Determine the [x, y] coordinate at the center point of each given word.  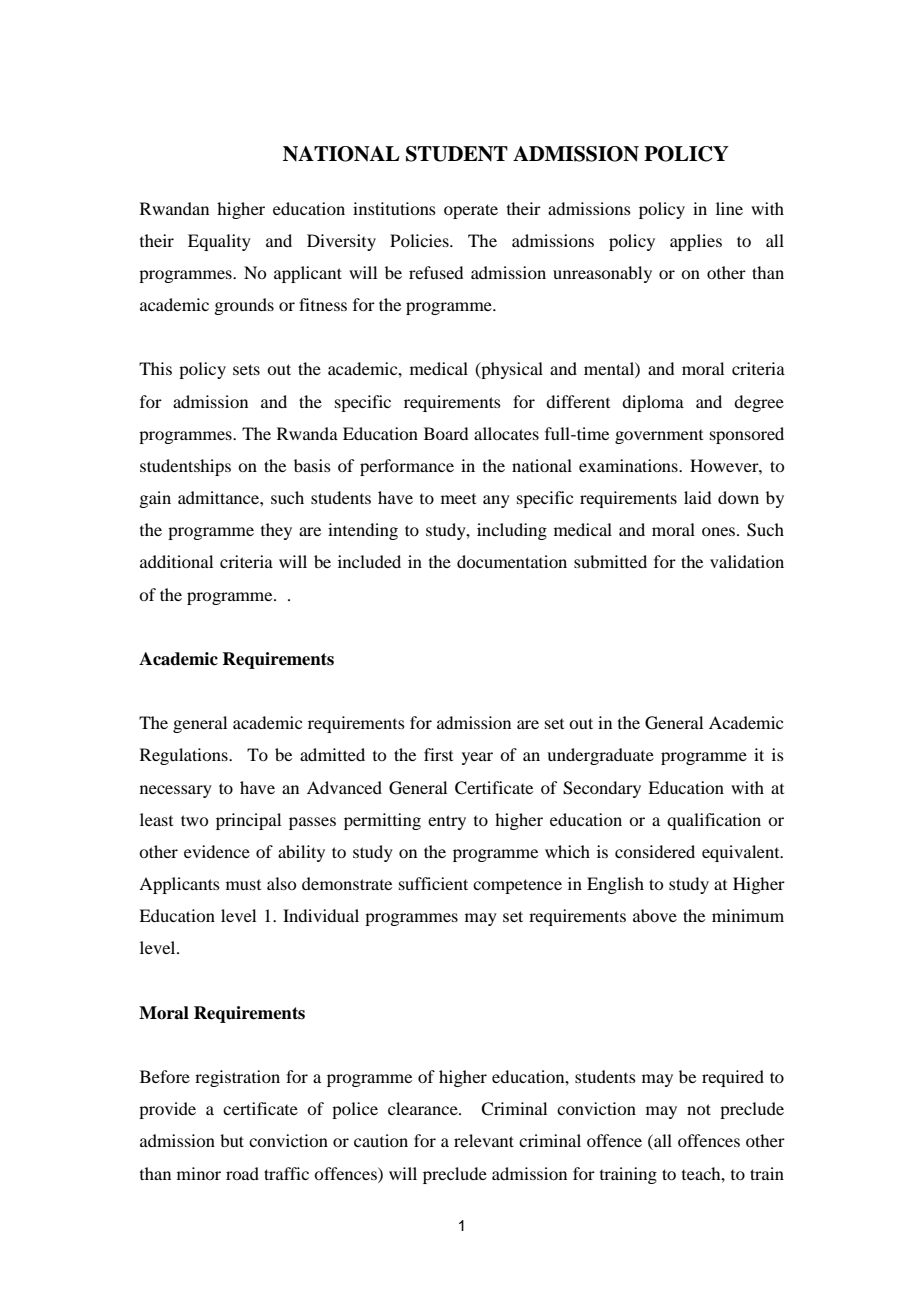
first [438, 754]
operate [471, 211]
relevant [484, 1140]
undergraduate [600, 756]
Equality [219, 242]
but [232, 1140]
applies [696, 242]
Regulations [185, 756]
